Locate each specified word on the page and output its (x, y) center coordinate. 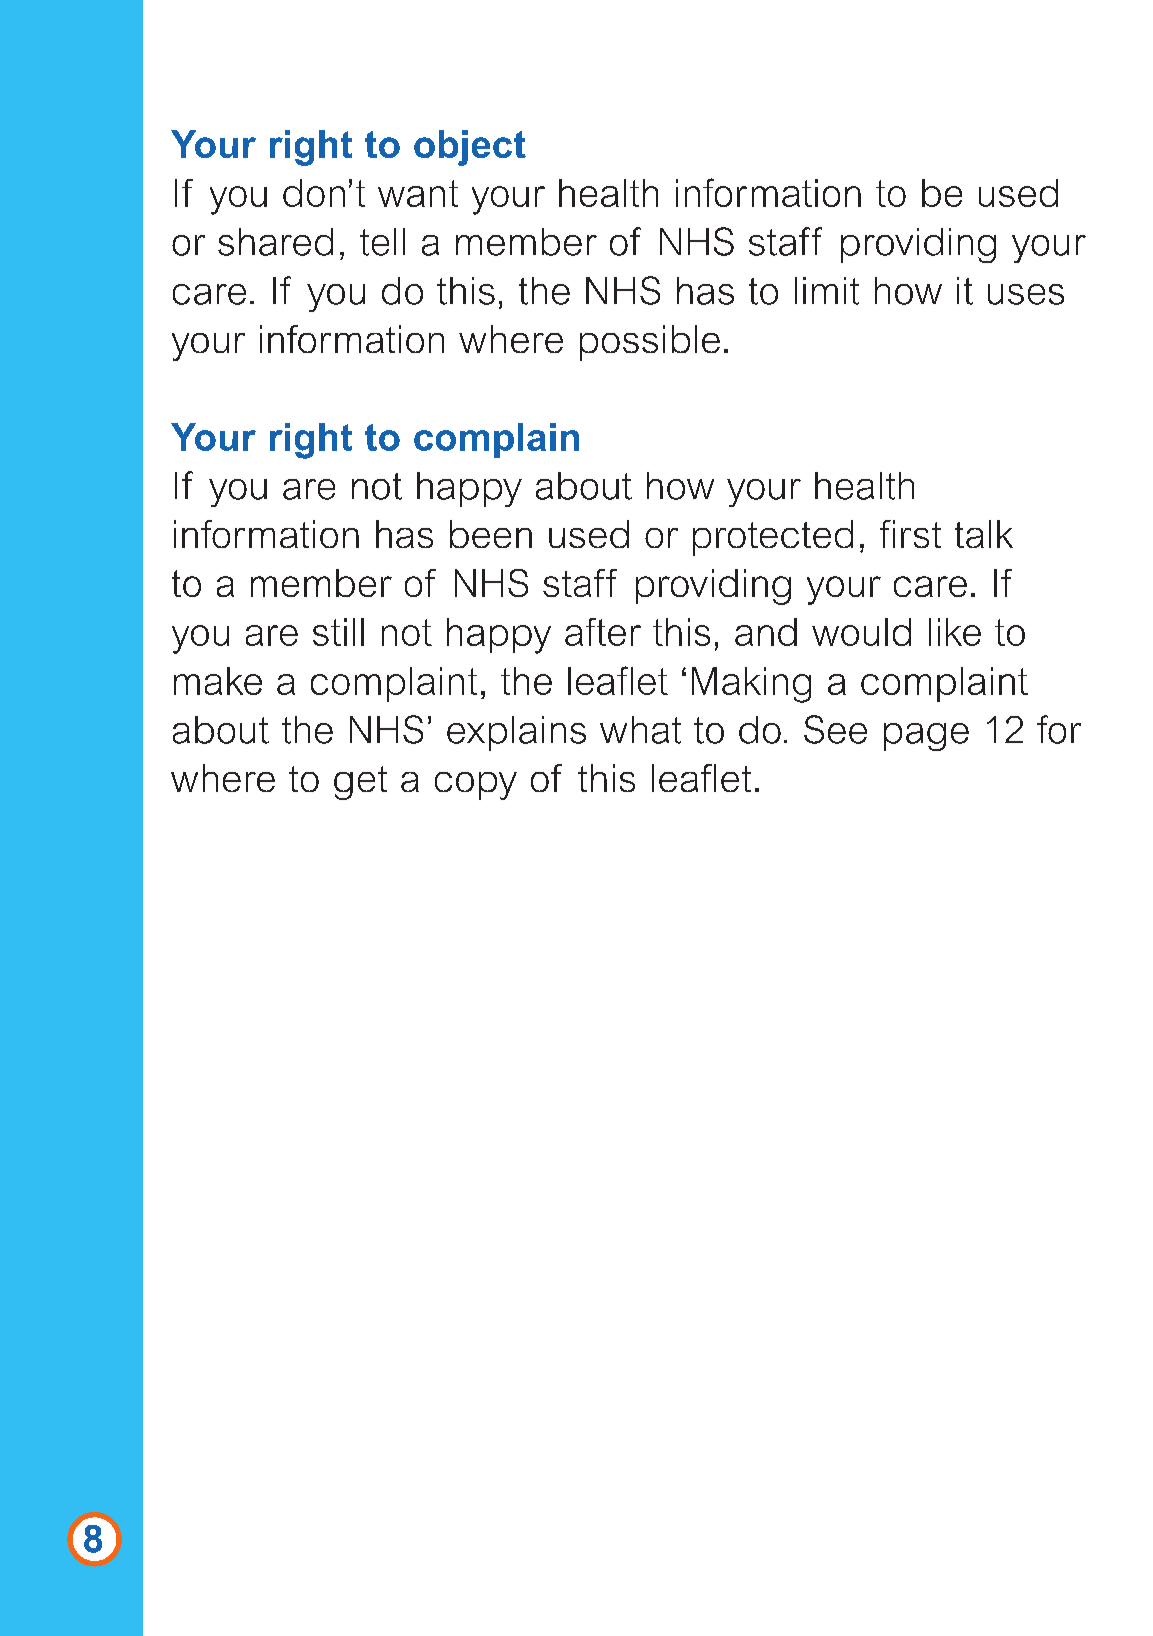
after (603, 632)
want (418, 193)
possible (650, 343)
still (338, 632)
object (470, 148)
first (910, 534)
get (360, 783)
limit (827, 291)
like (955, 632)
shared (275, 242)
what (640, 730)
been (491, 534)
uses (1026, 294)
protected (773, 538)
